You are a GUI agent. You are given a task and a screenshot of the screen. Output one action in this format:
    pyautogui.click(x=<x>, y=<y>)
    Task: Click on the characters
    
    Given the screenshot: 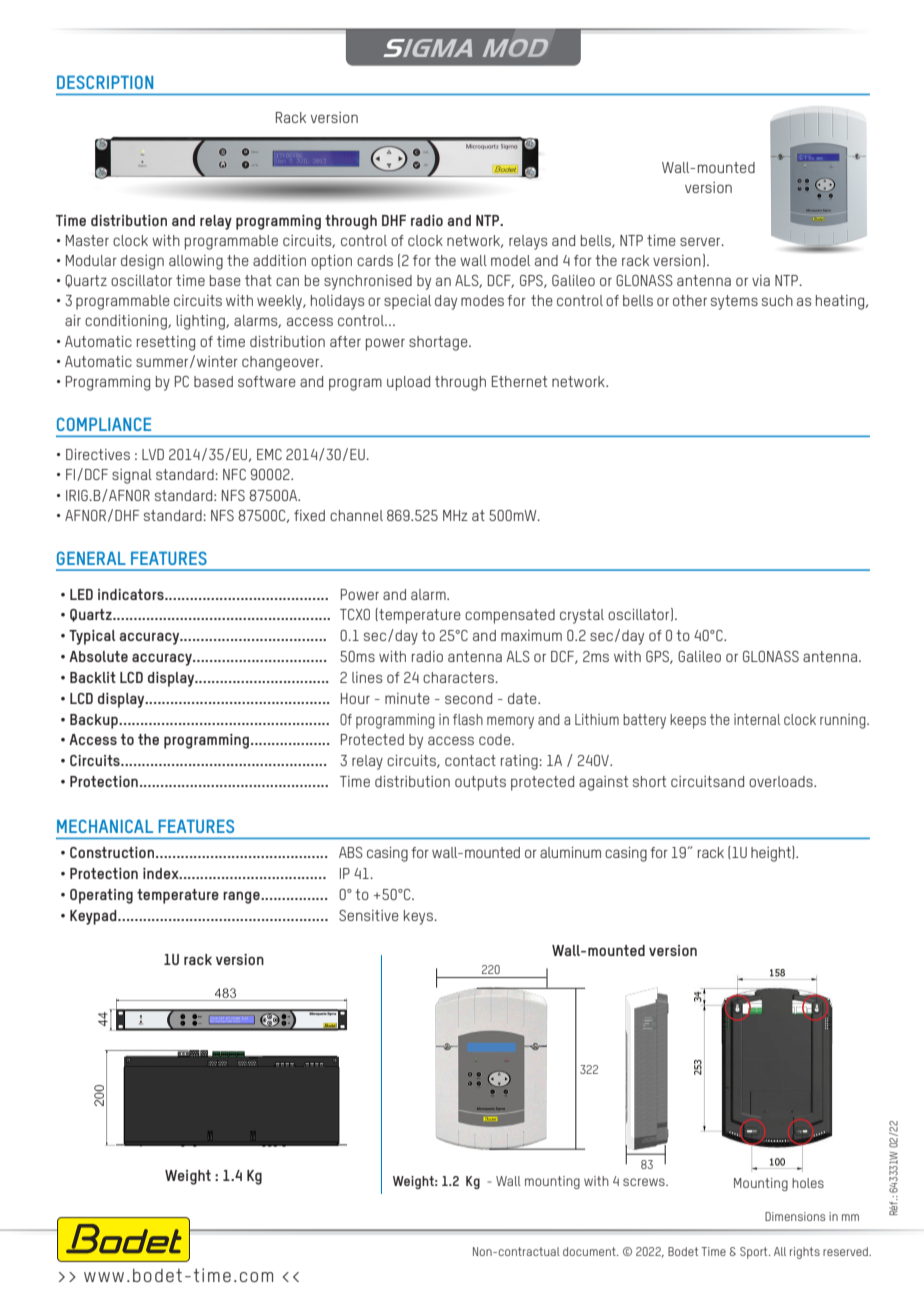 What is the action you would take?
    pyautogui.click(x=459, y=677)
